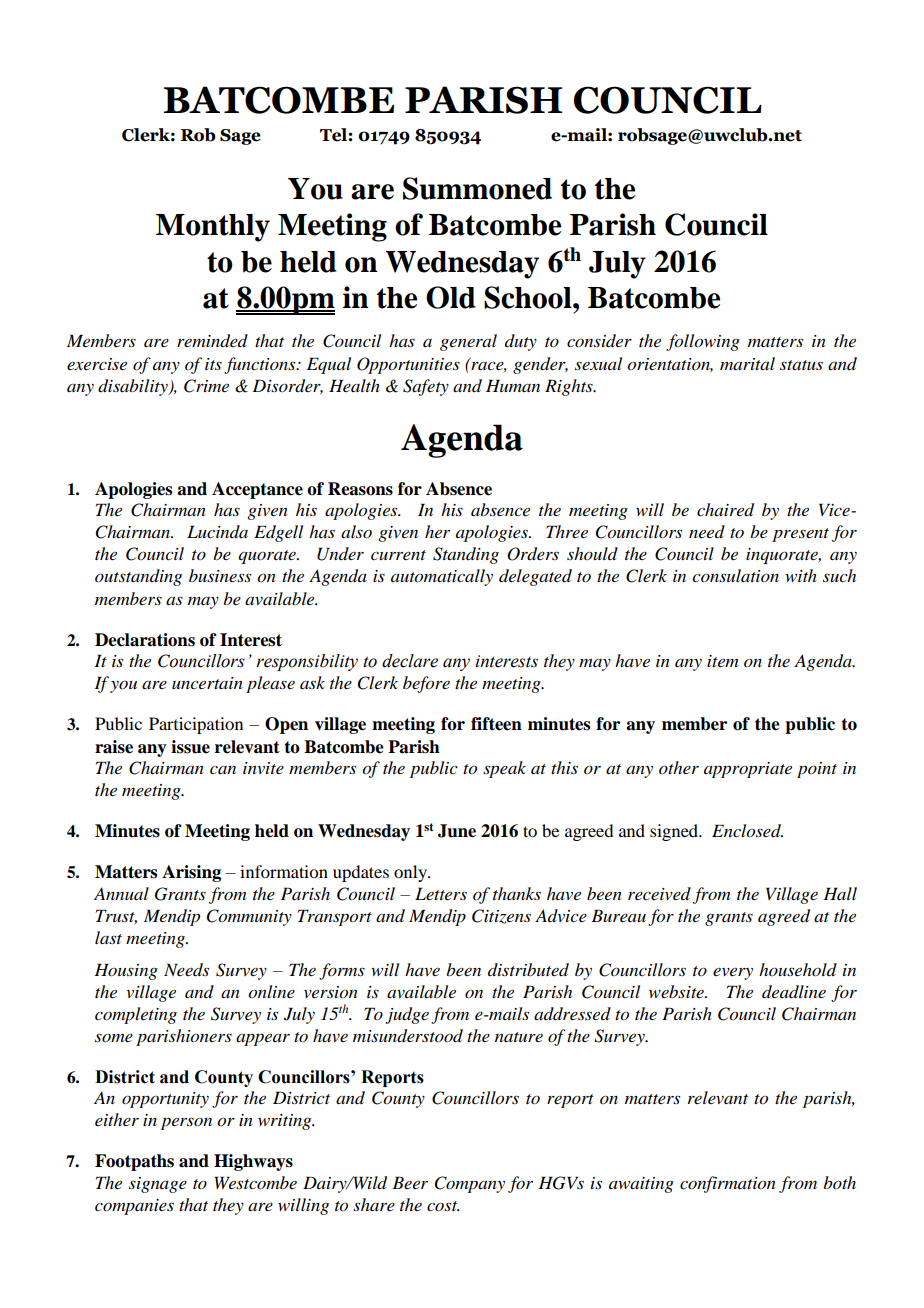  What do you see at coordinates (426, 387) in the screenshot?
I see `Safety` at bounding box center [426, 387].
